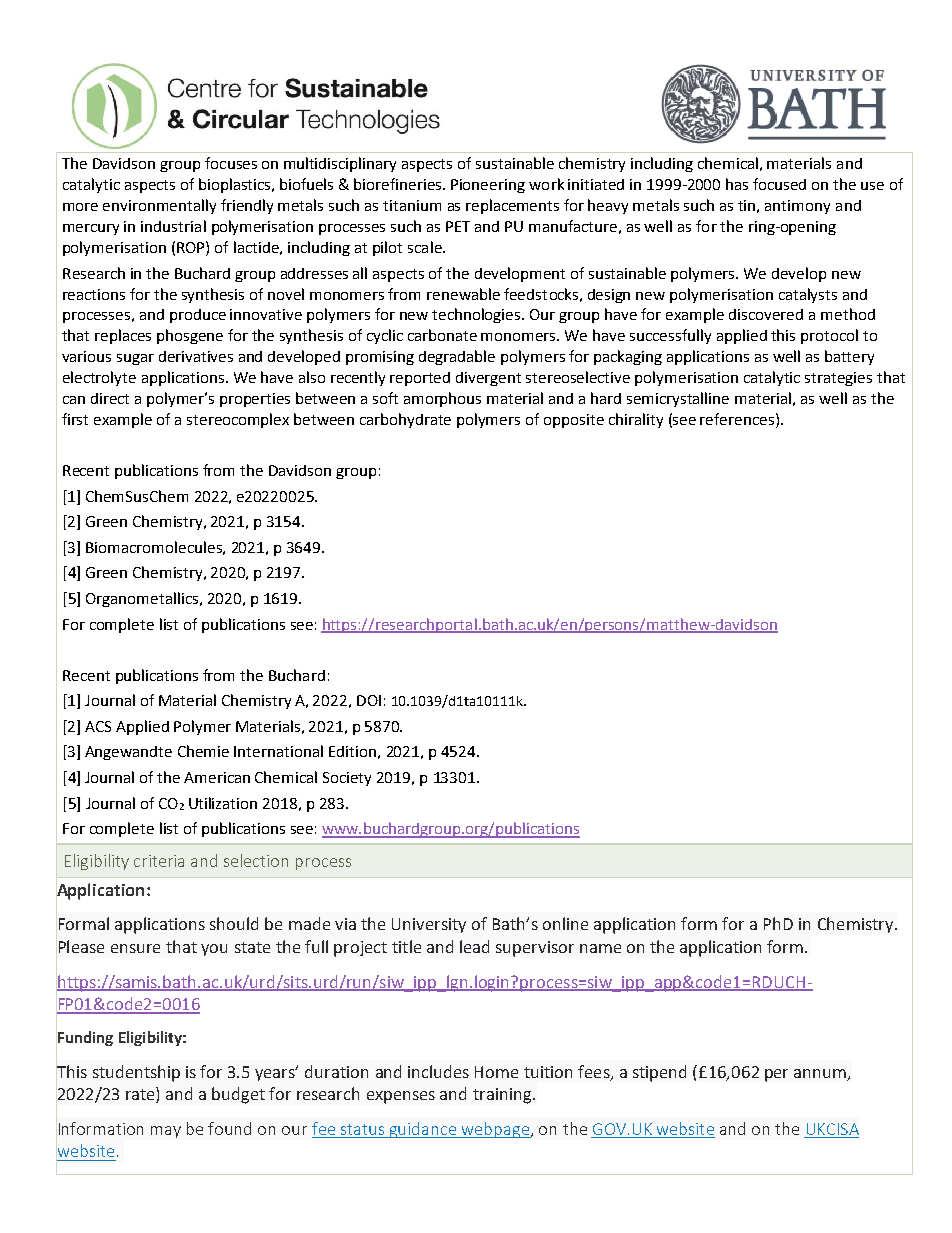  What do you see at coordinates (821, 1074) in the screenshot?
I see `annum` at bounding box center [821, 1074].
